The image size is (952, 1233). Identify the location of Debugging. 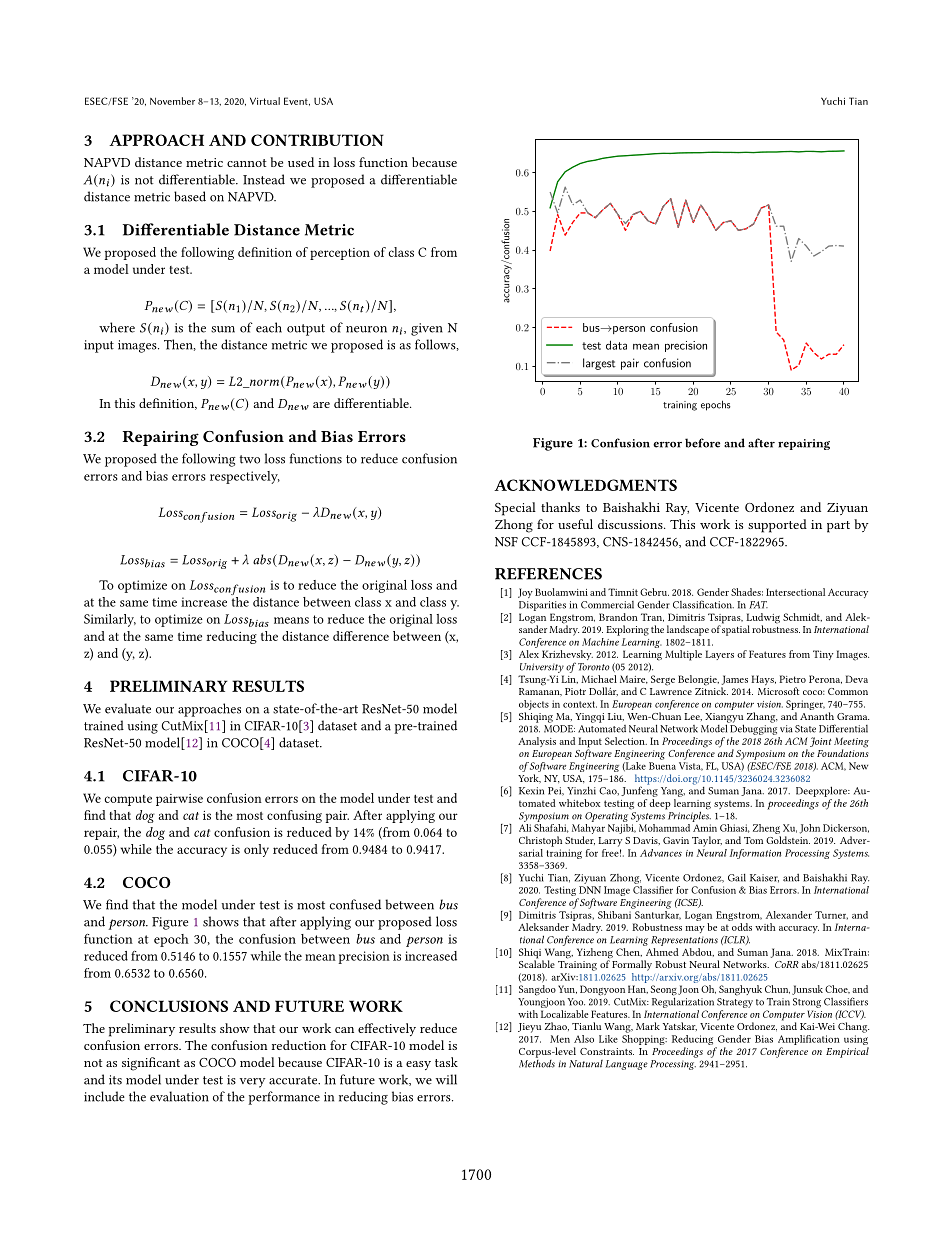
(752, 728).
